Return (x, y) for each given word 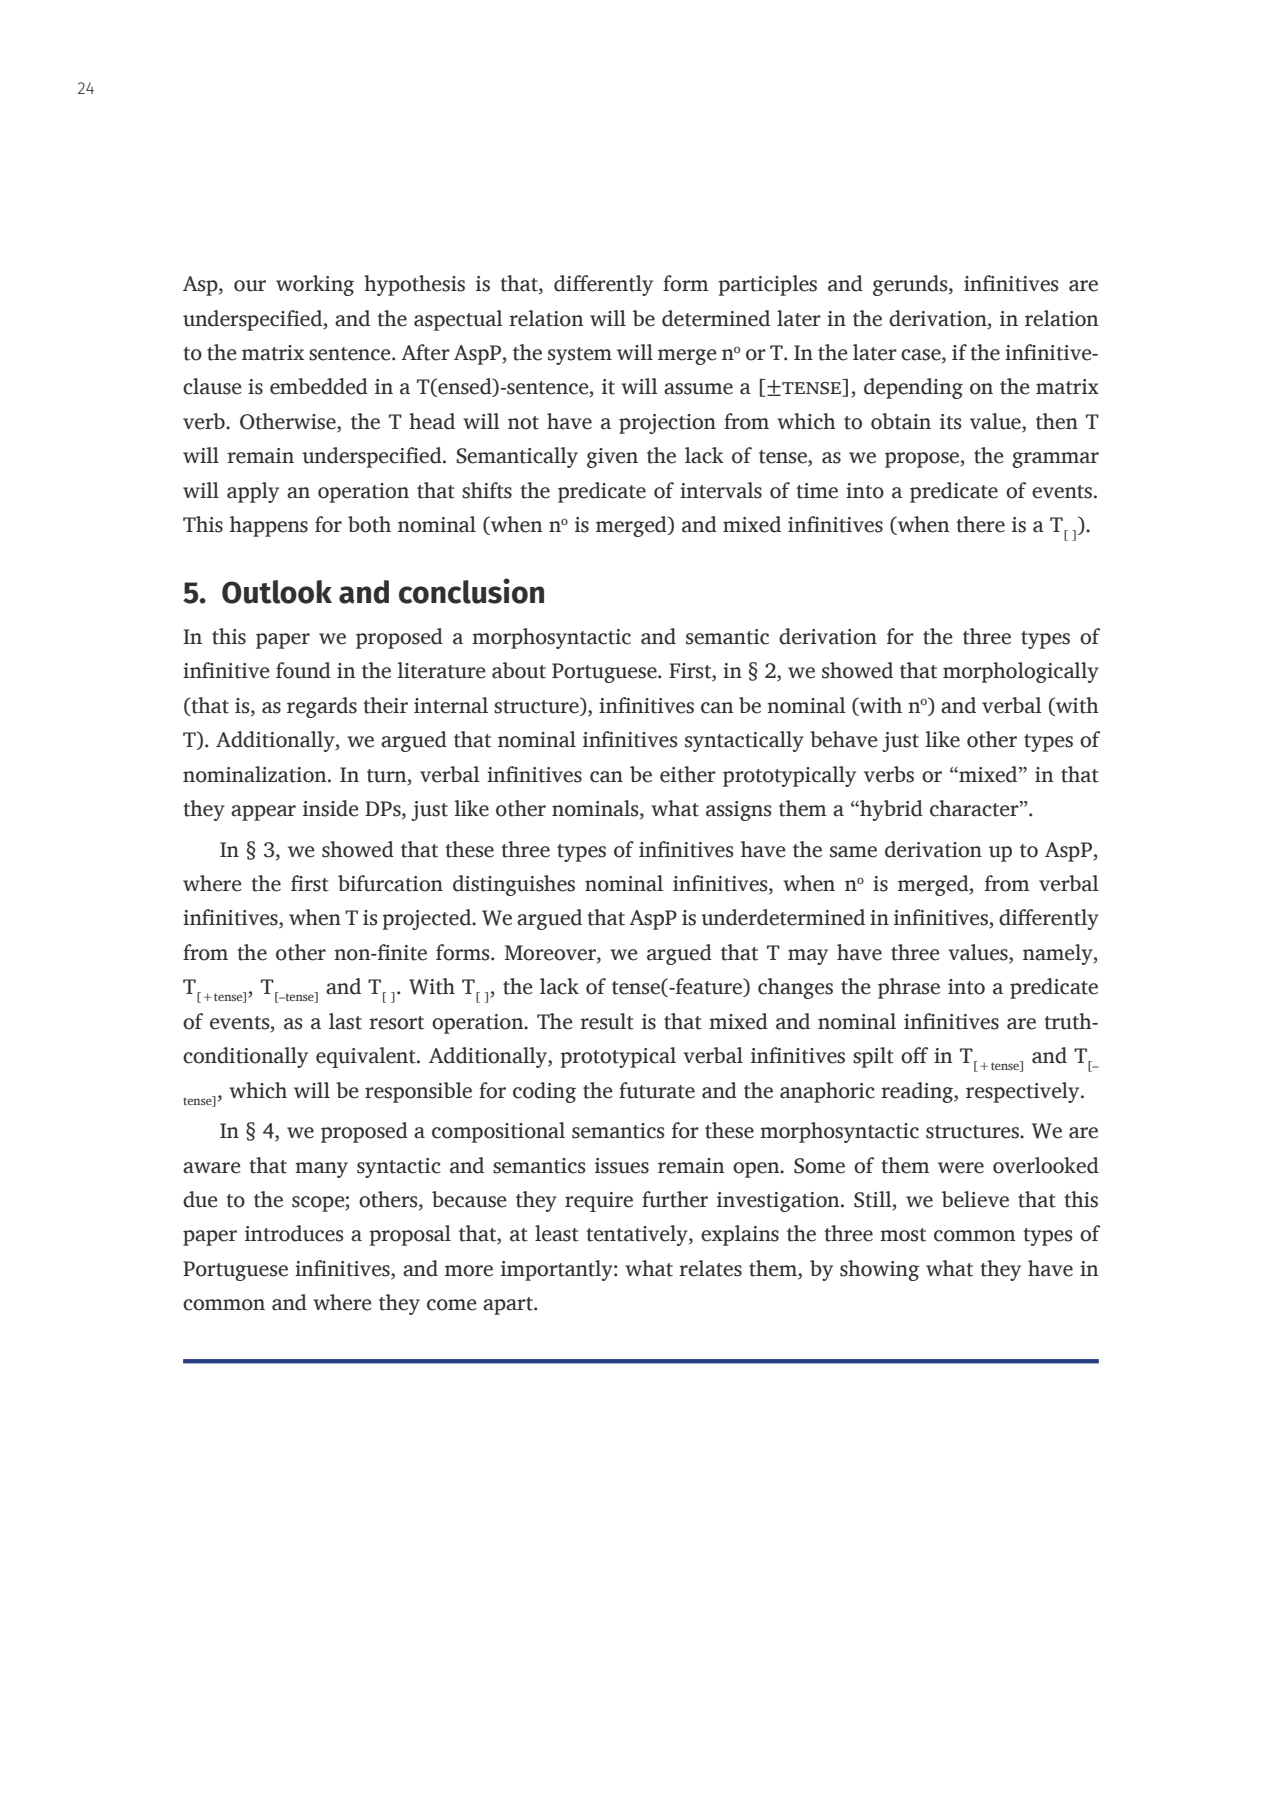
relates (710, 1268)
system (580, 356)
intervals (721, 490)
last (345, 1021)
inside (331, 808)
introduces (294, 1233)
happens (269, 526)
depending (913, 388)
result (607, 1021)
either (688, 774)
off (914, 1055)
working (315, 285)
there (980, 524)
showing (879, 1270)
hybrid (890, 810)
